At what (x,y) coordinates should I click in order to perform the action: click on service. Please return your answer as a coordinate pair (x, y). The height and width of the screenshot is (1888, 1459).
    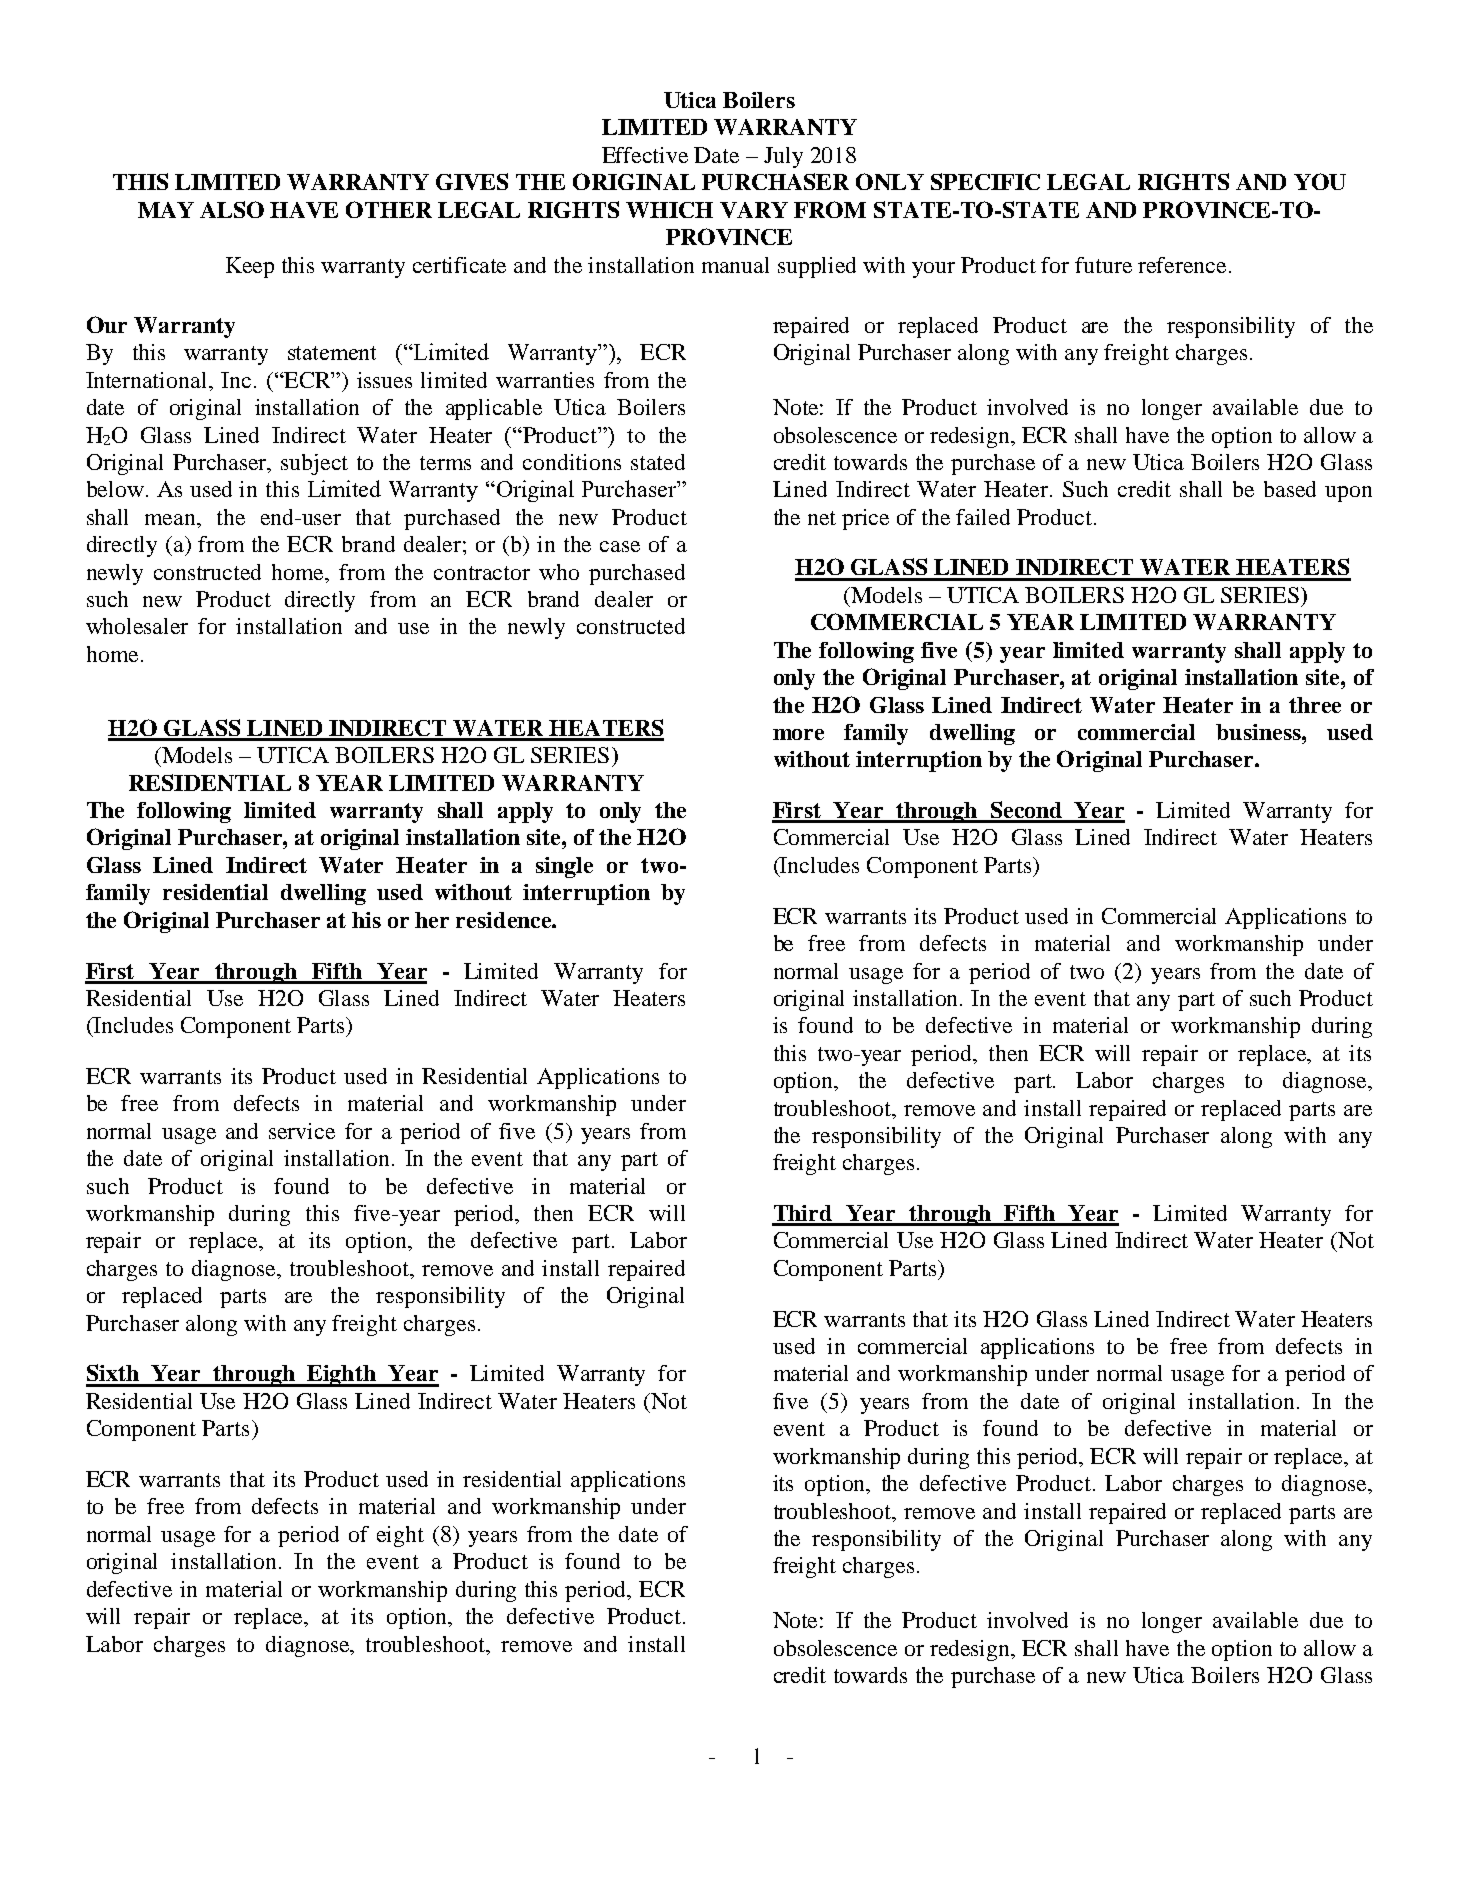
    Looking at the image, I should click on (302, 1131).
